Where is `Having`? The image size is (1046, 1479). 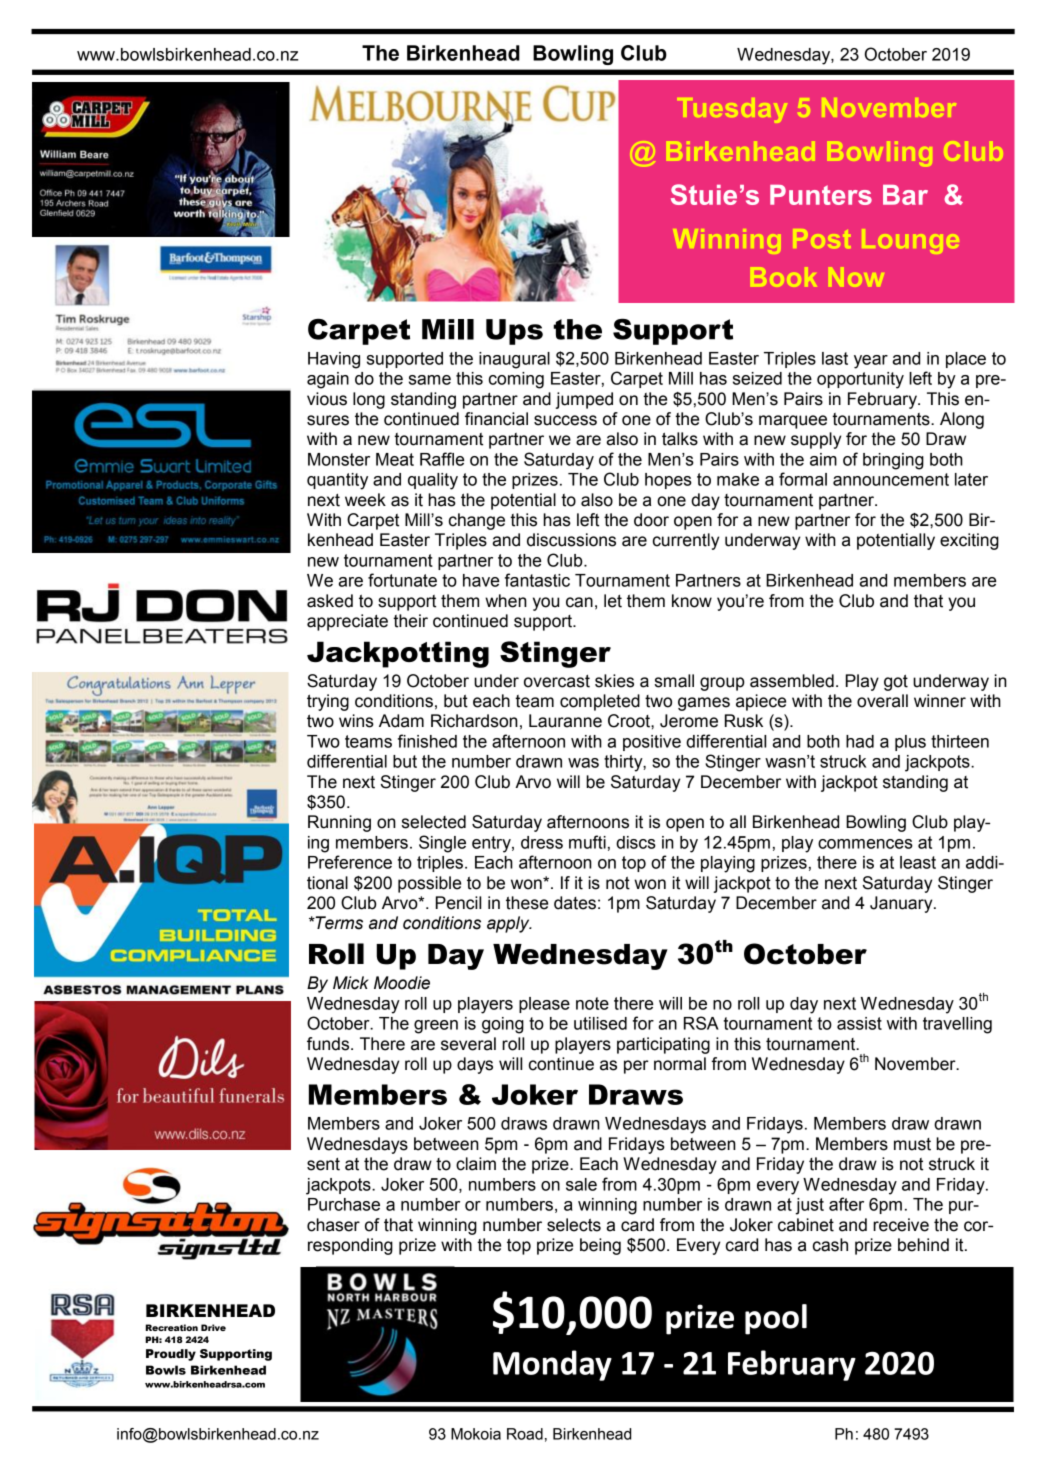 Having is located at coordinates (334, 360).
